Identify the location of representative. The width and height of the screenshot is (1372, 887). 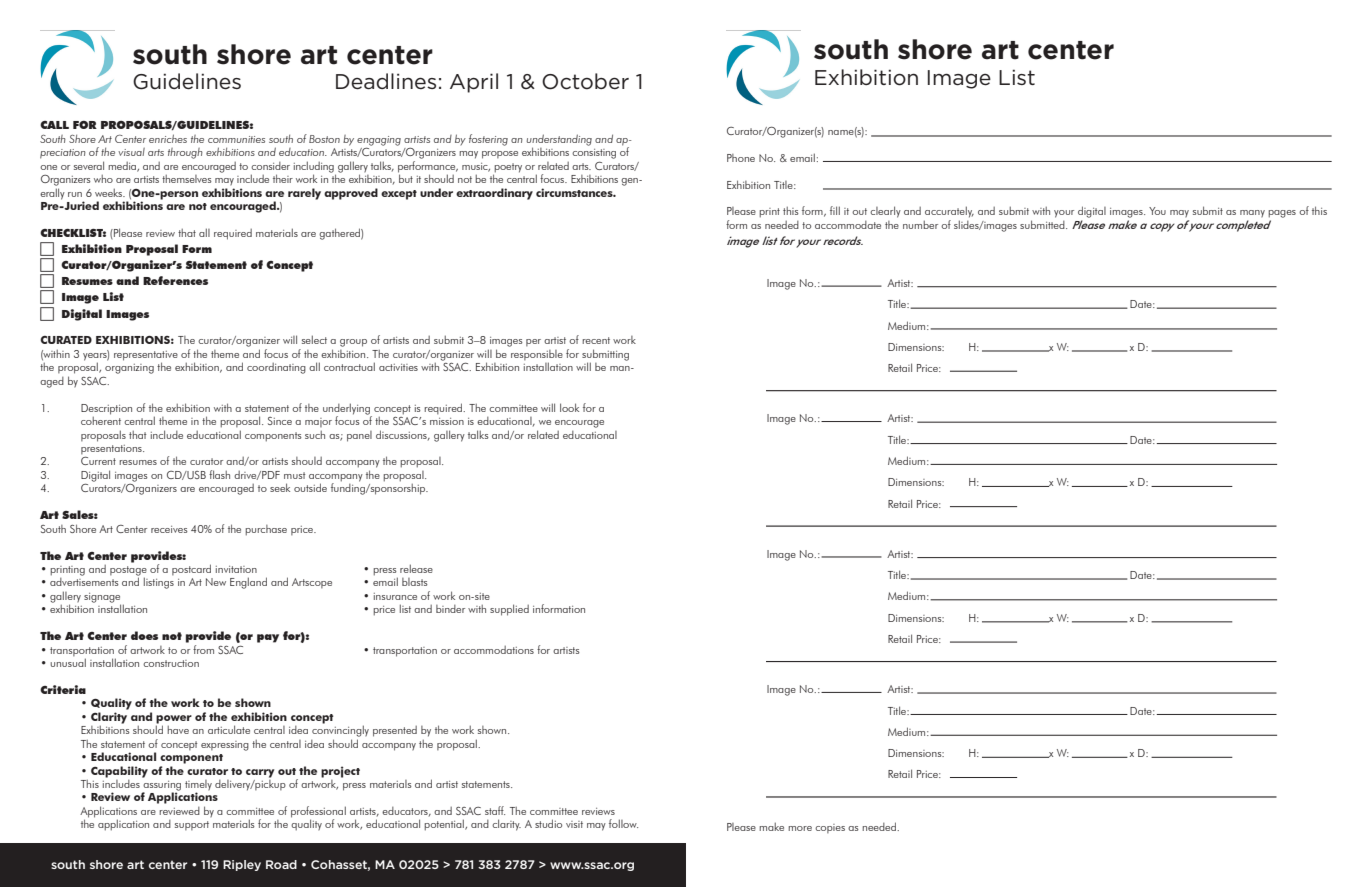
(146, 357).
